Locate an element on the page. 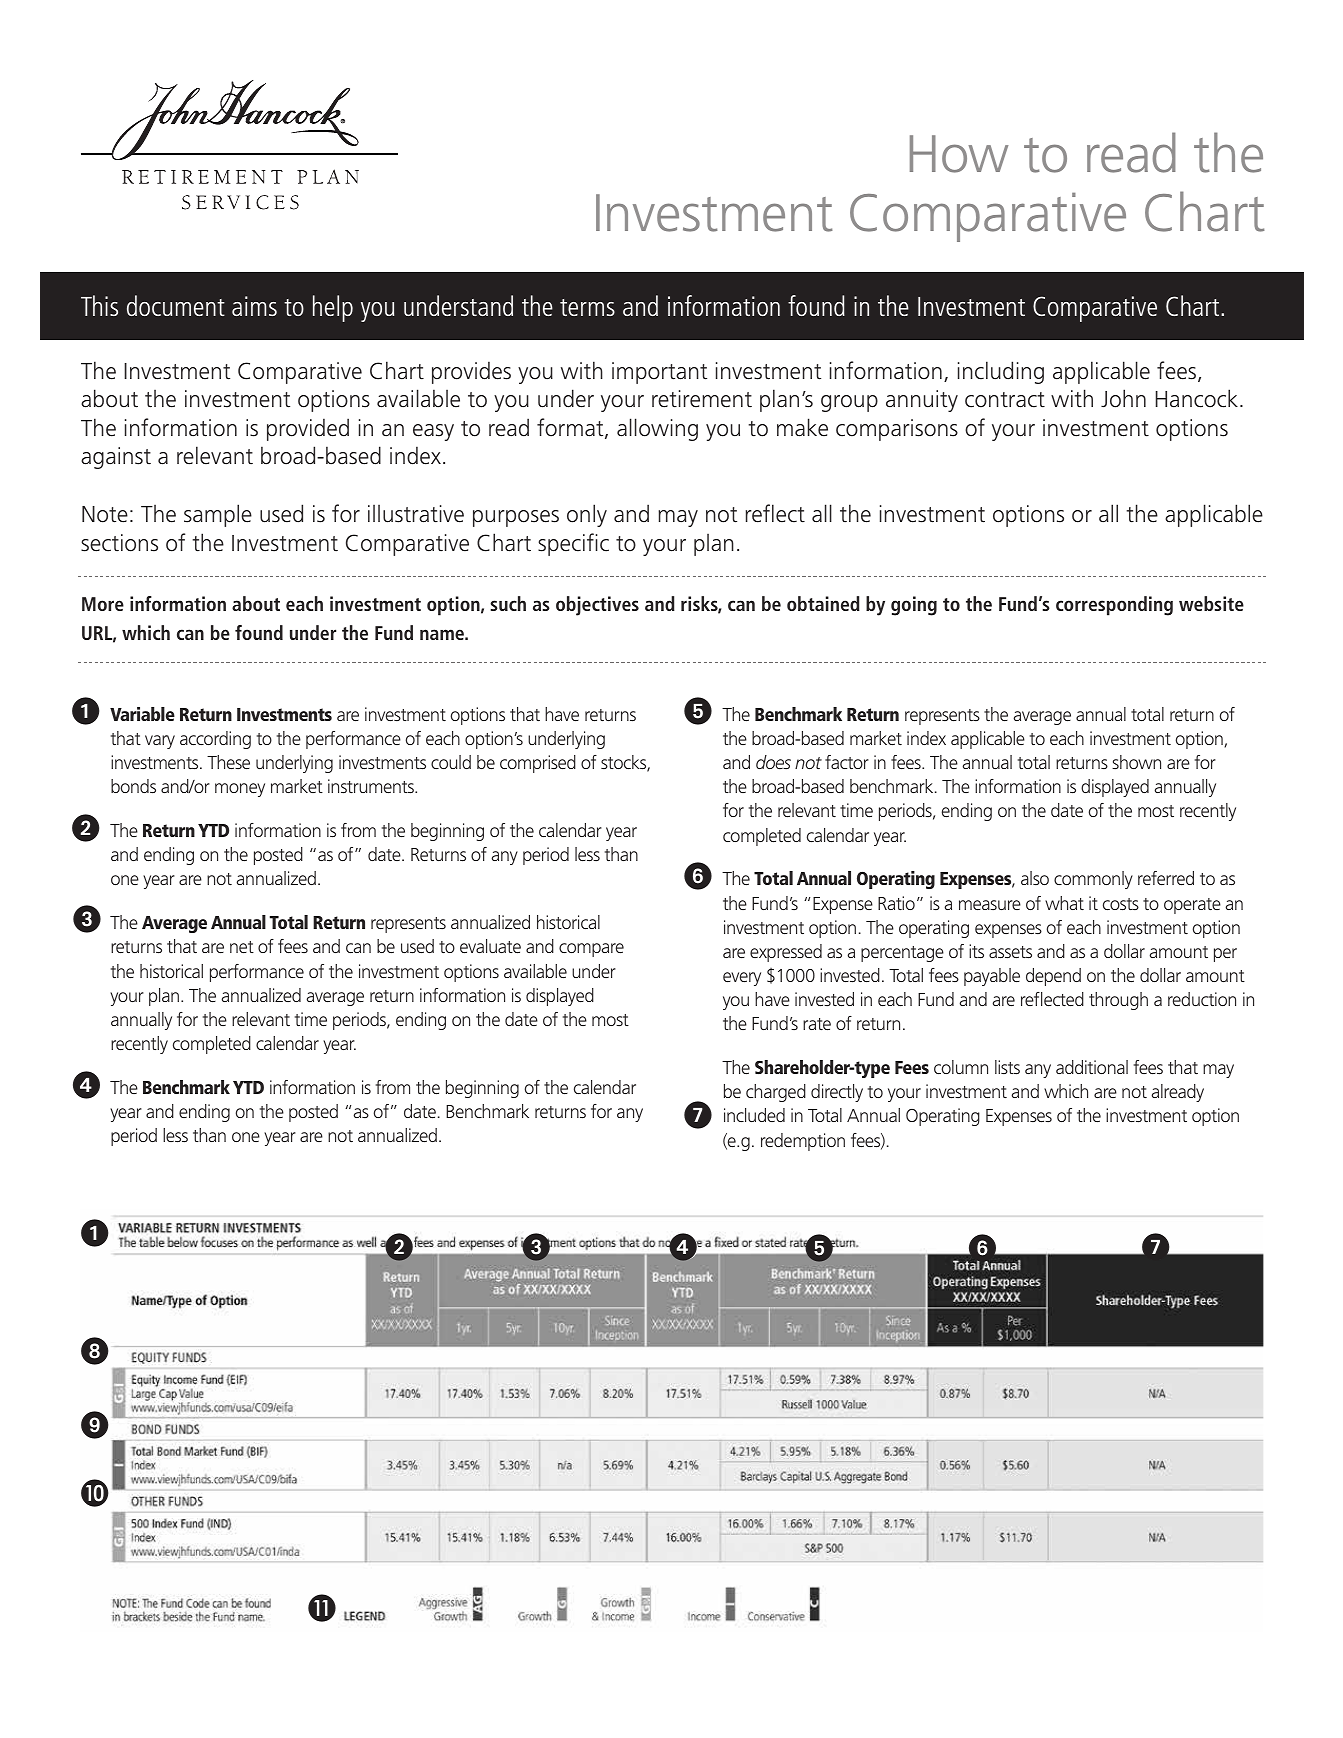  included is located at coordinates (754, 1115).
